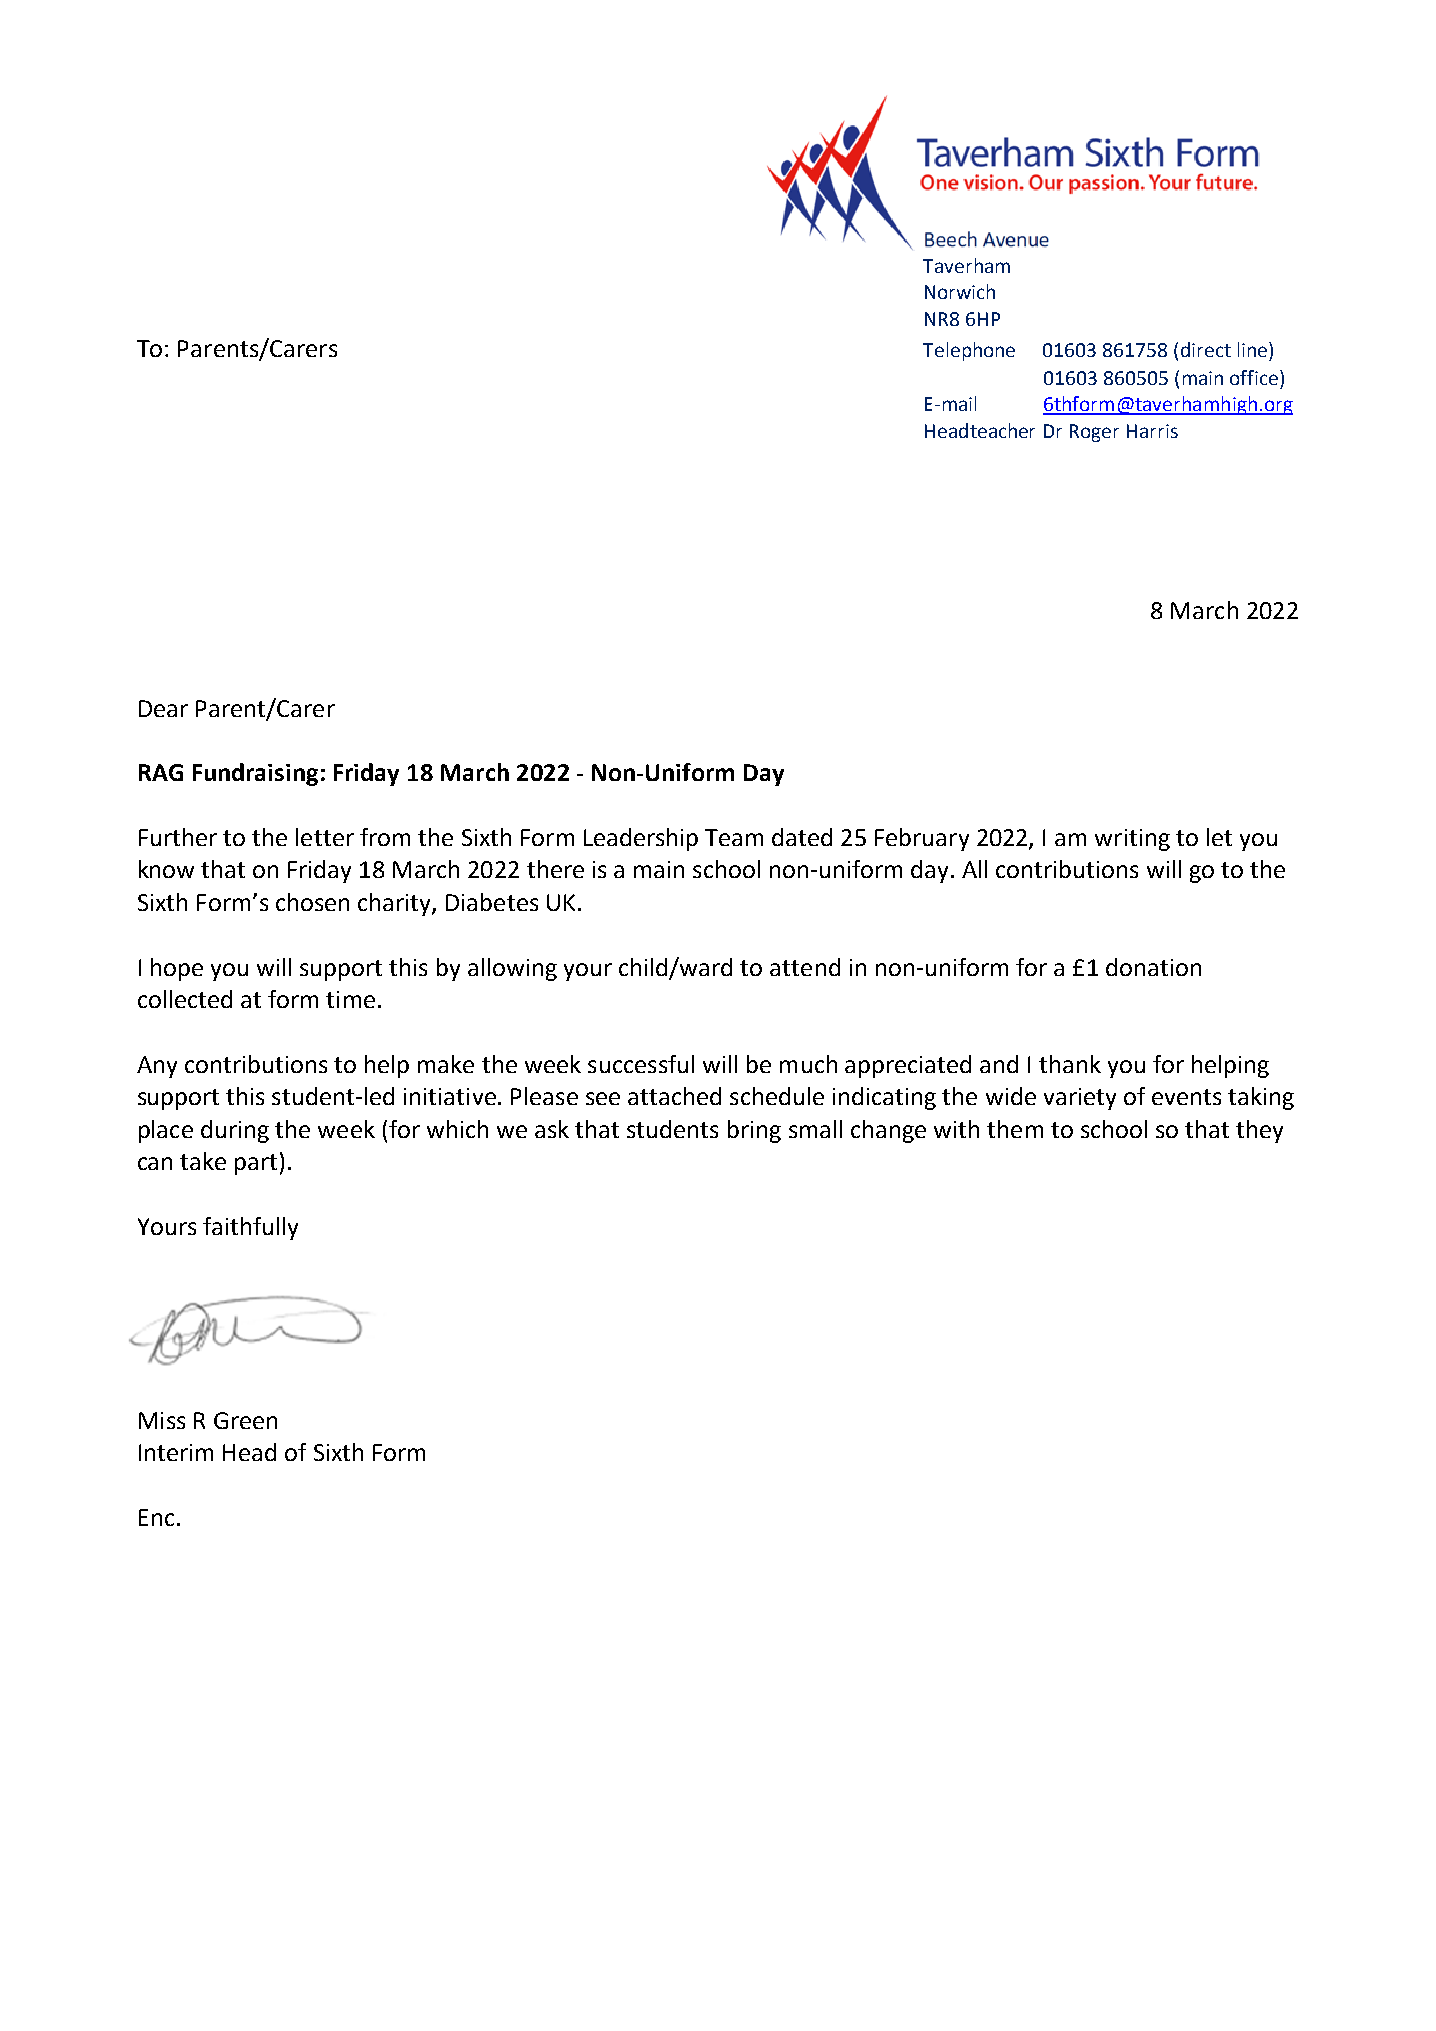  I want to click on they, so click(1259, 1131).
